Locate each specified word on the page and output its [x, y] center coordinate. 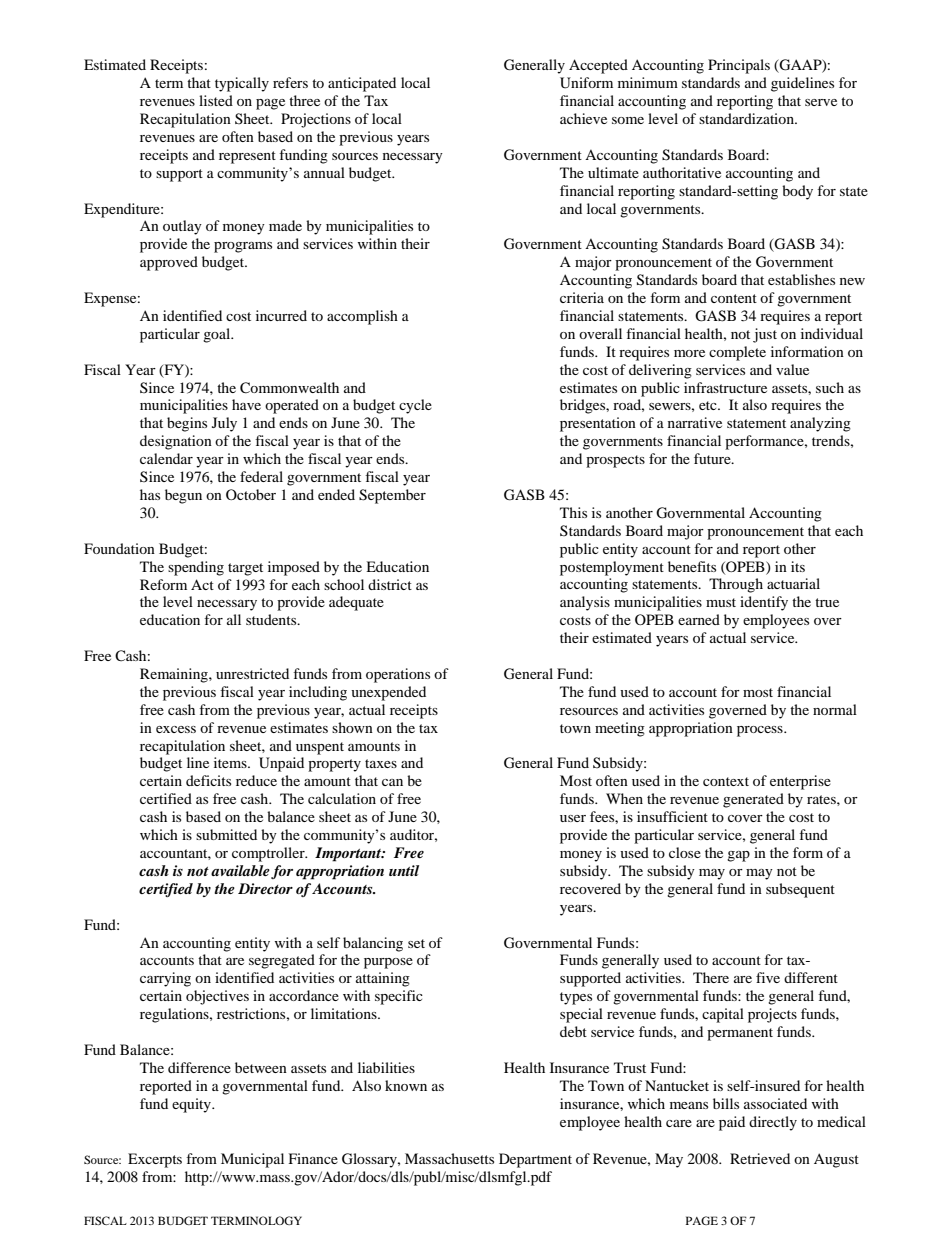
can [392, 782]
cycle [415, 406]
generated [753, 800]
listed [216, 100]
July [224, 424]
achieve [583, 118]
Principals [739, 66]
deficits [208, 780]
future [713, 458]
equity [192, 1105]
